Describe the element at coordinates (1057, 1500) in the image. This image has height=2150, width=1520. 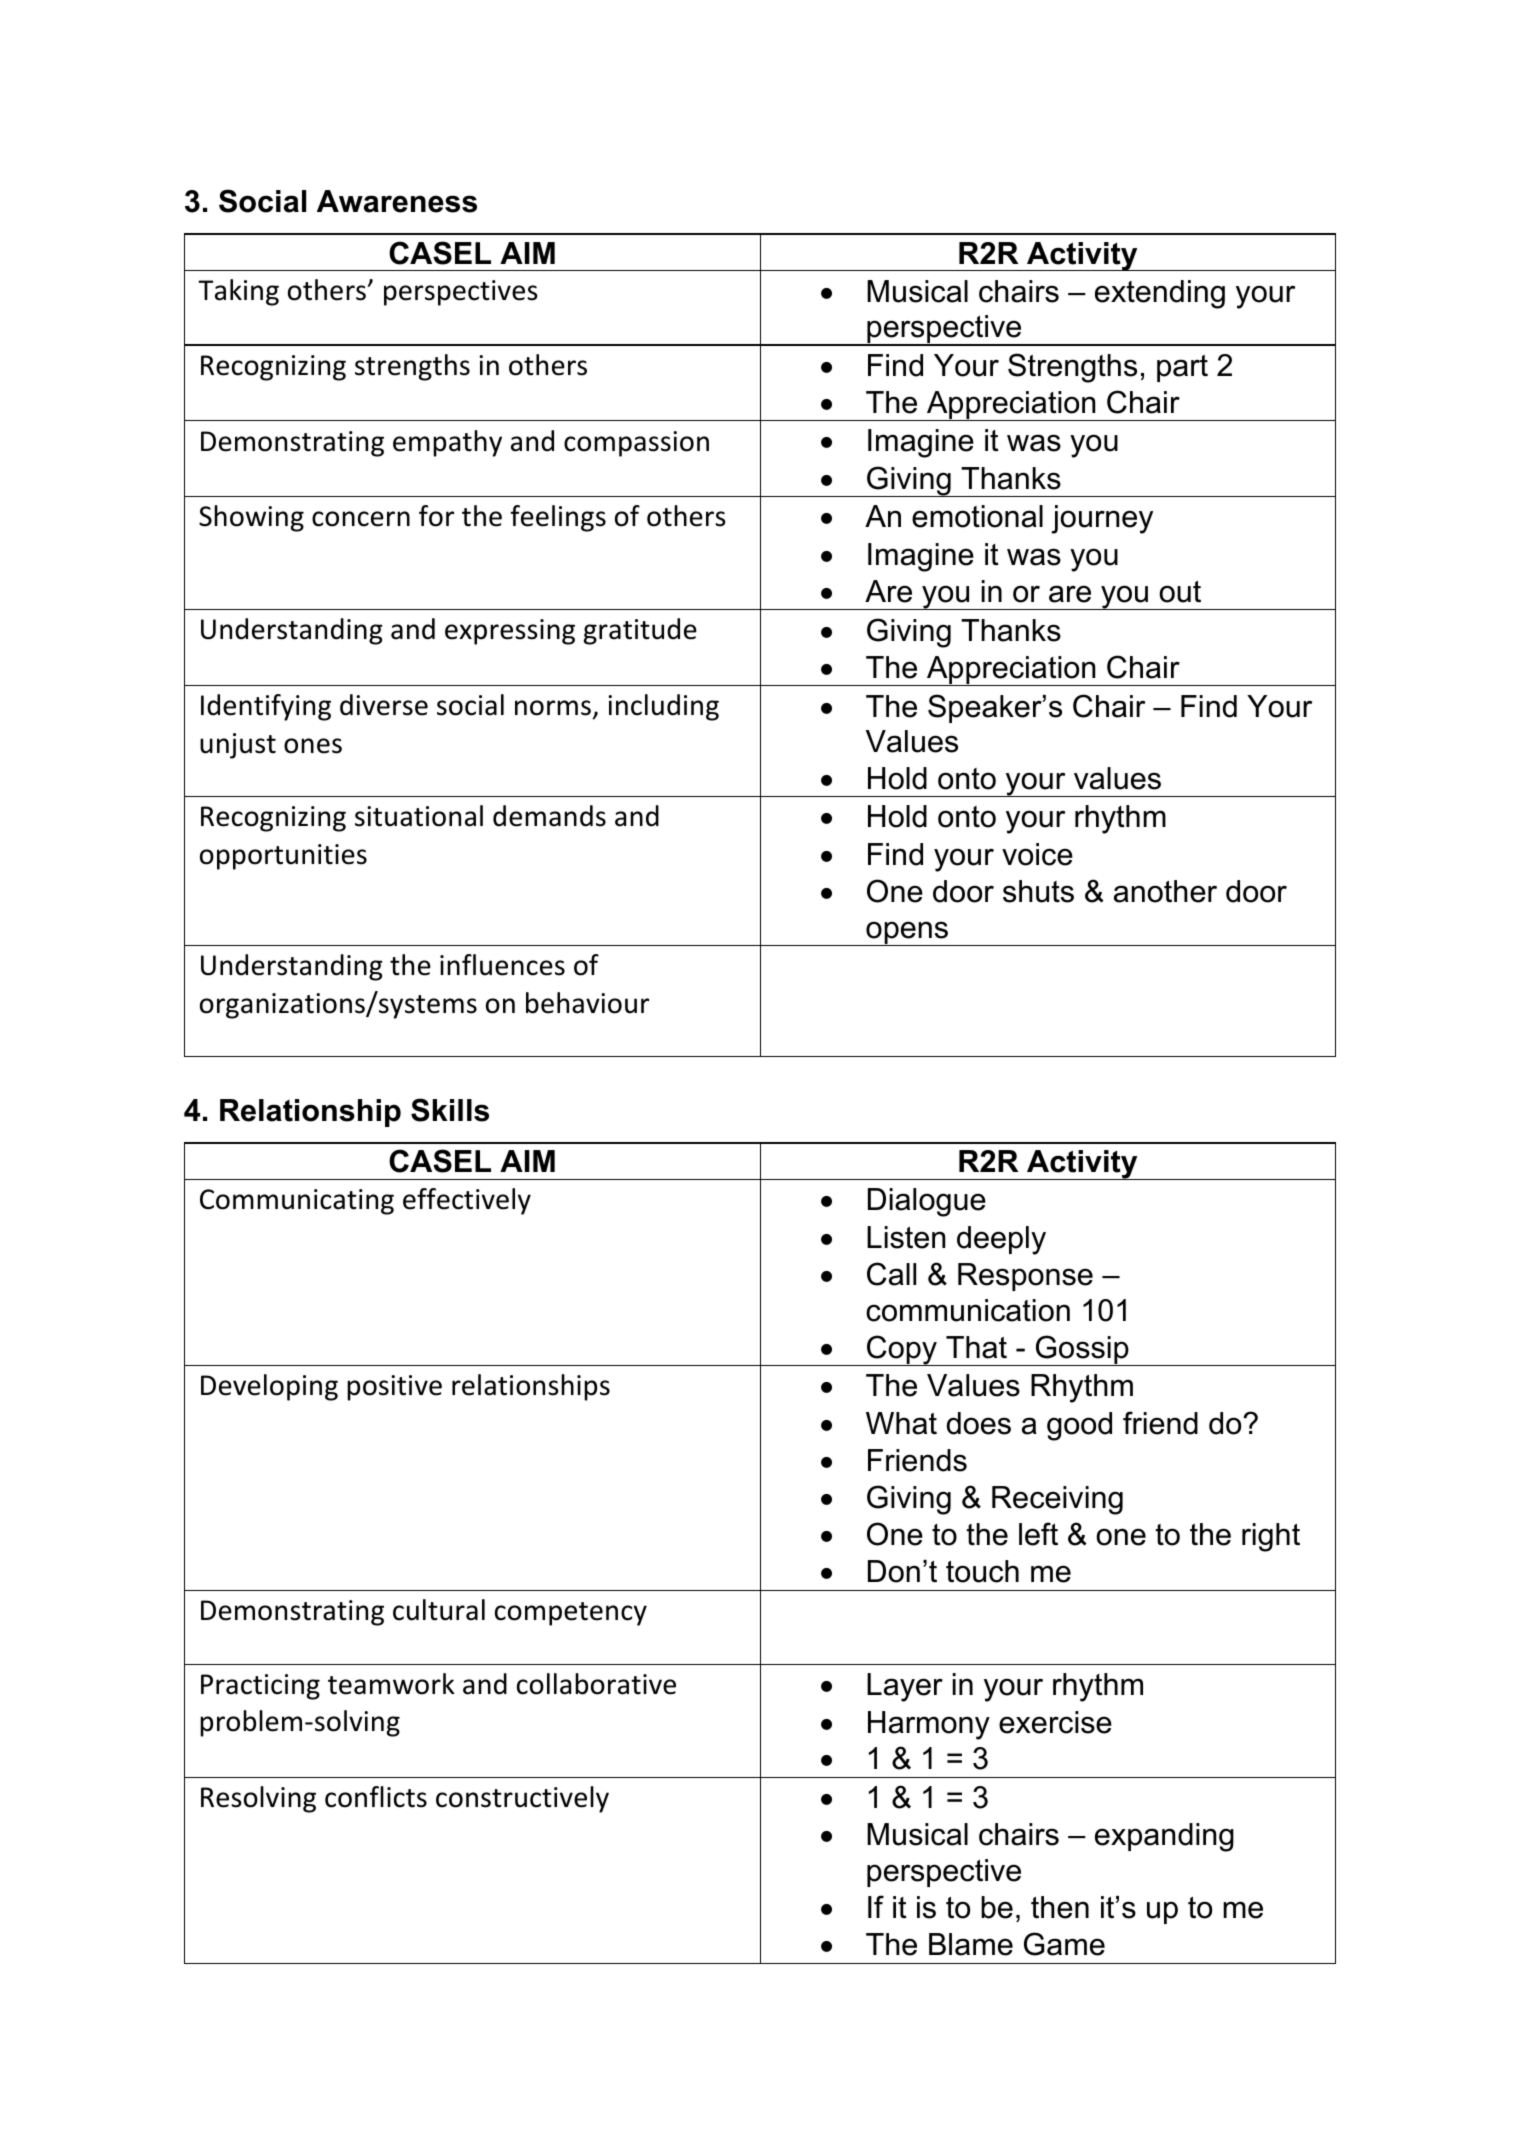
I see `Receiving` at that location.
